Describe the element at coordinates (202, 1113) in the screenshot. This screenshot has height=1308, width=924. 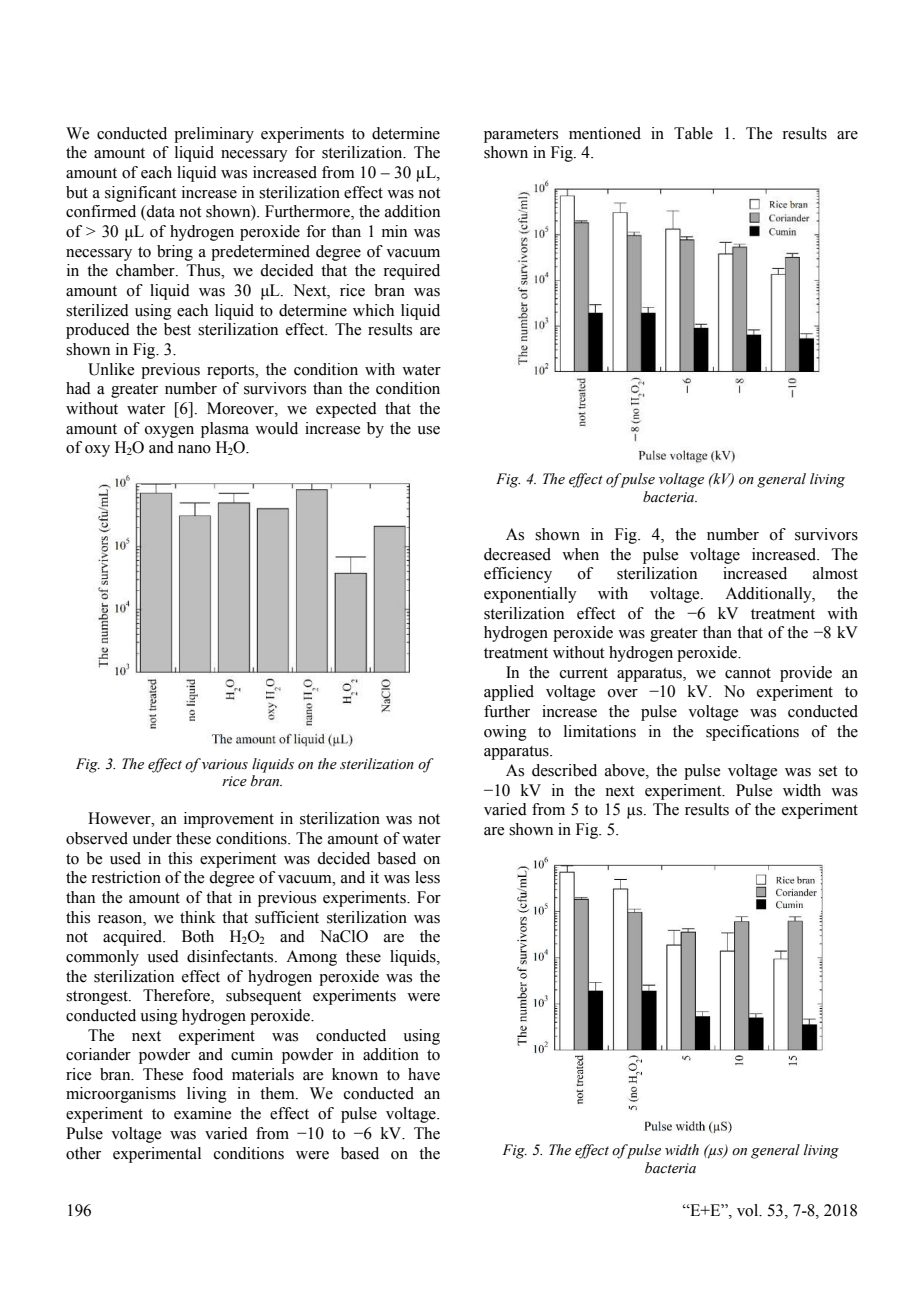
I see `examine` at that location.
